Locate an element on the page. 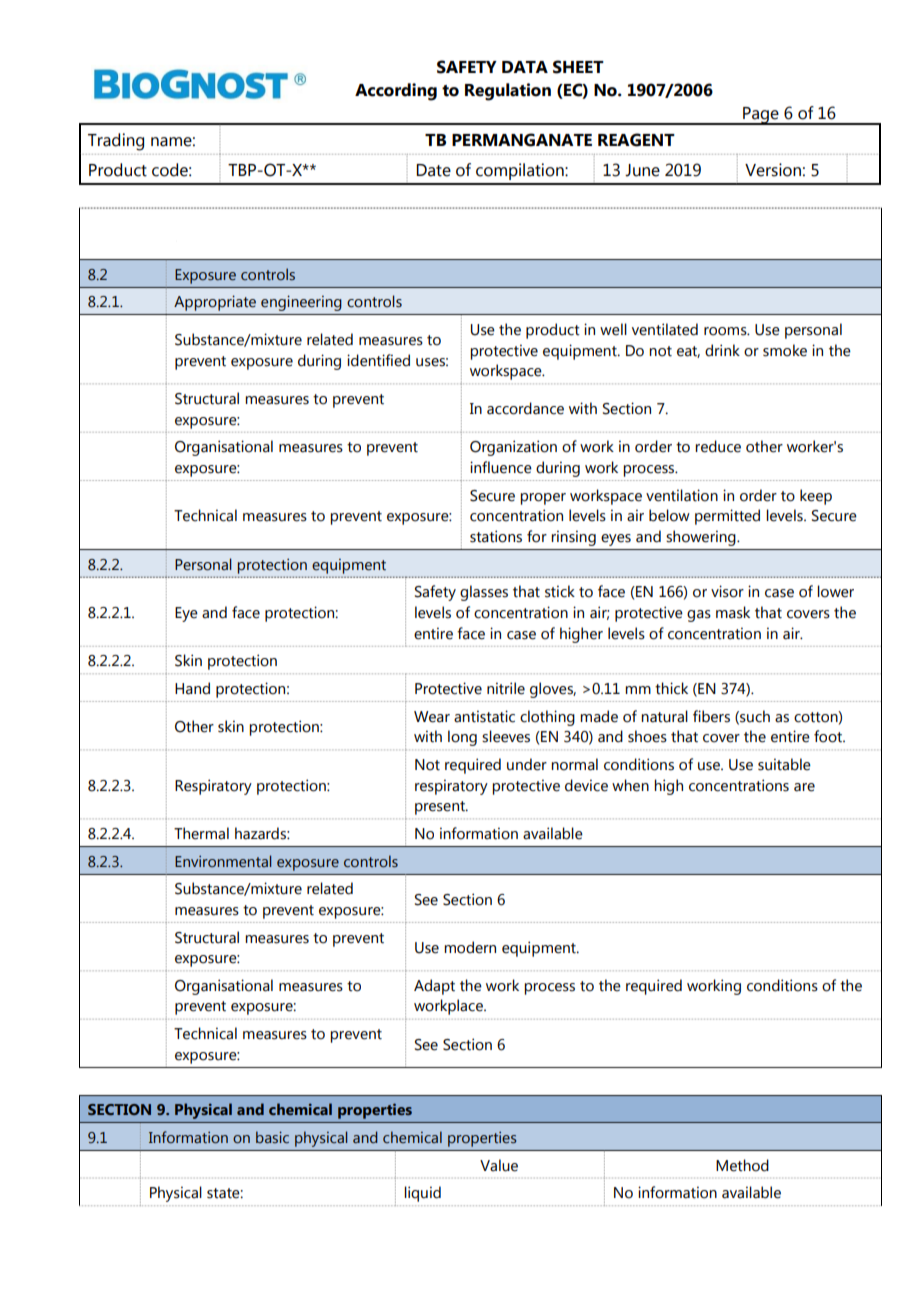 Image resolution: width=924 pixels, height=1308 pixels. Thermal is located at coordinates (201, 833).
